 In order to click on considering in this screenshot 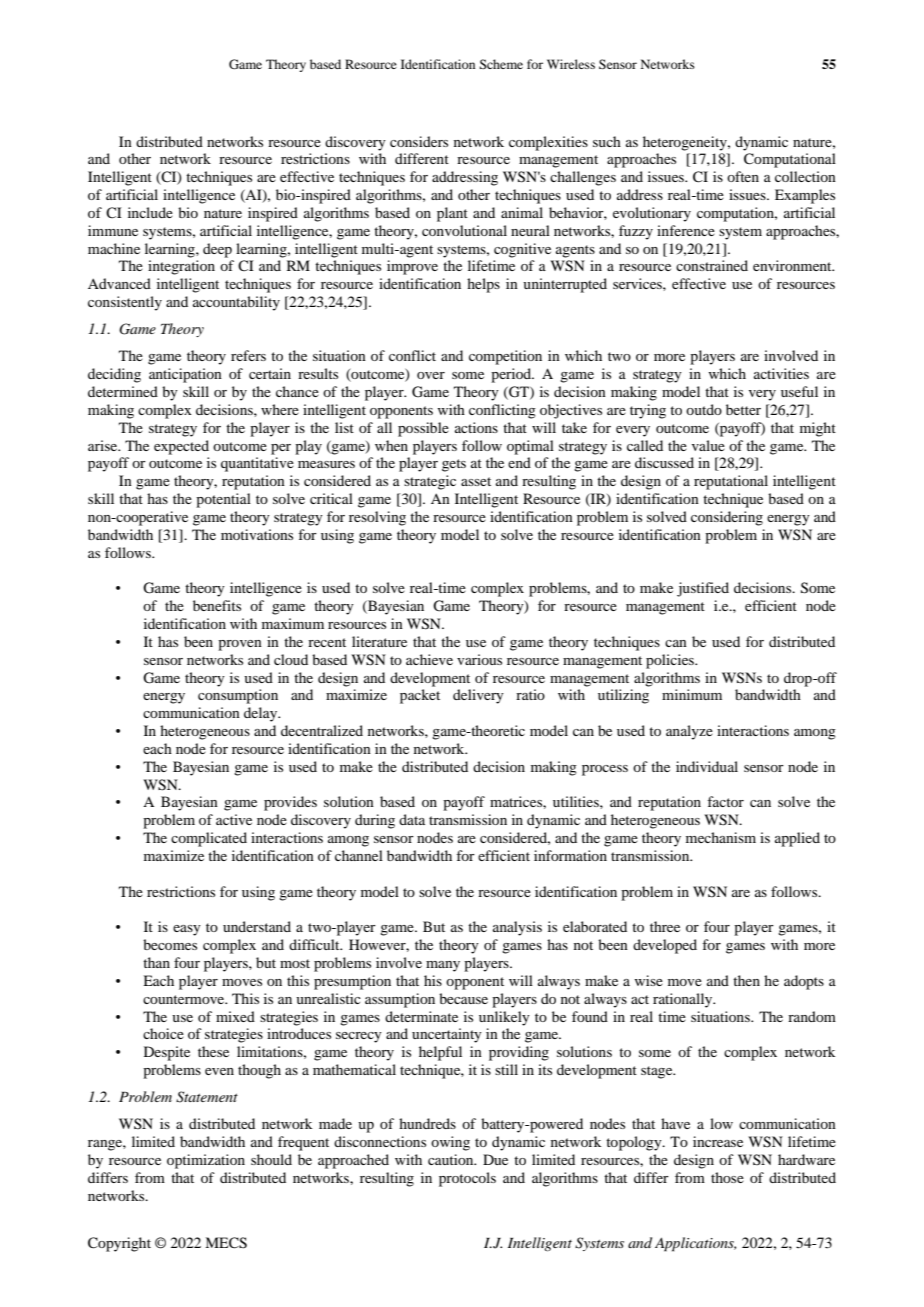, I will do `click(727, 518)`.
